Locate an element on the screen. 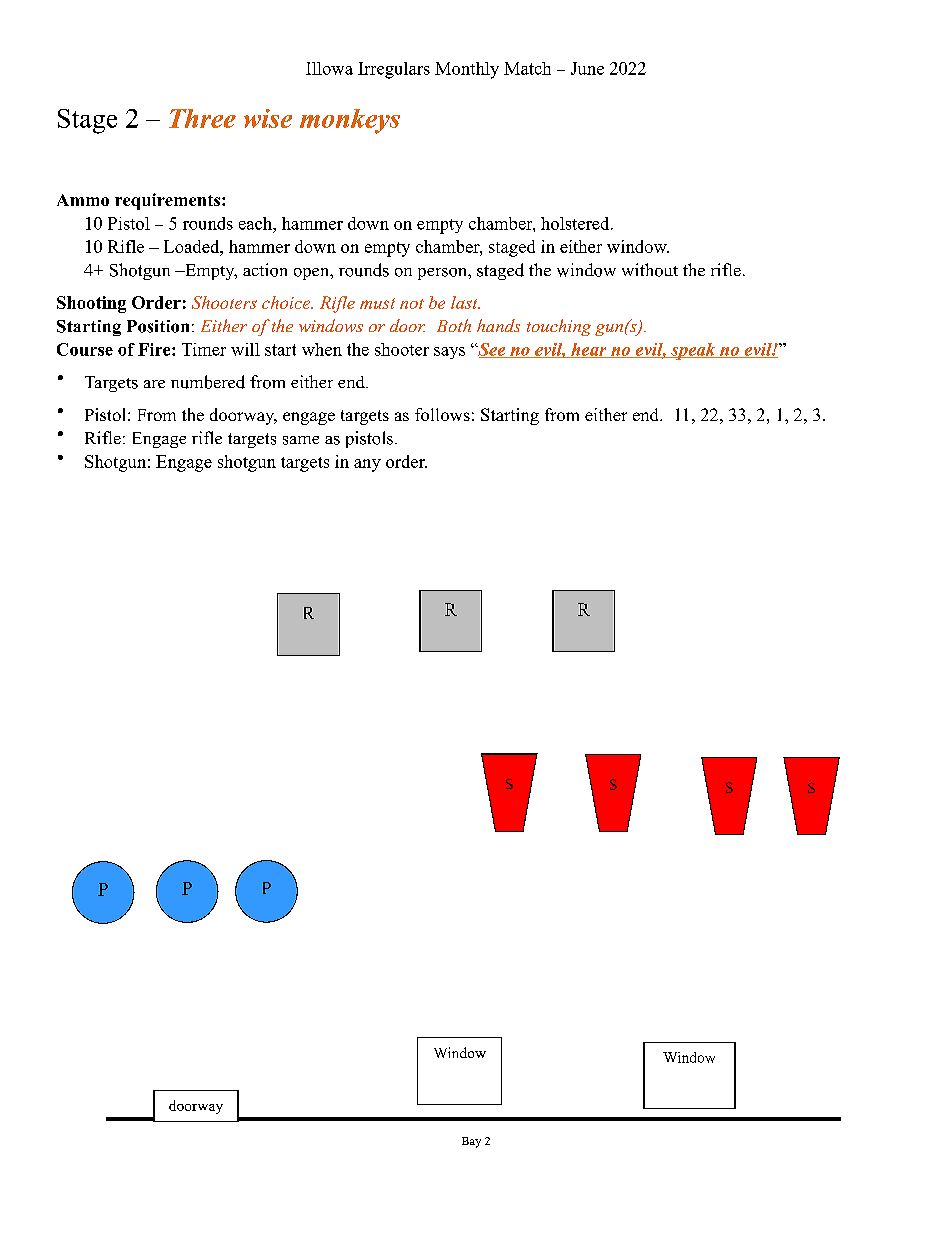  follows is located at coordinates (442, 414).
